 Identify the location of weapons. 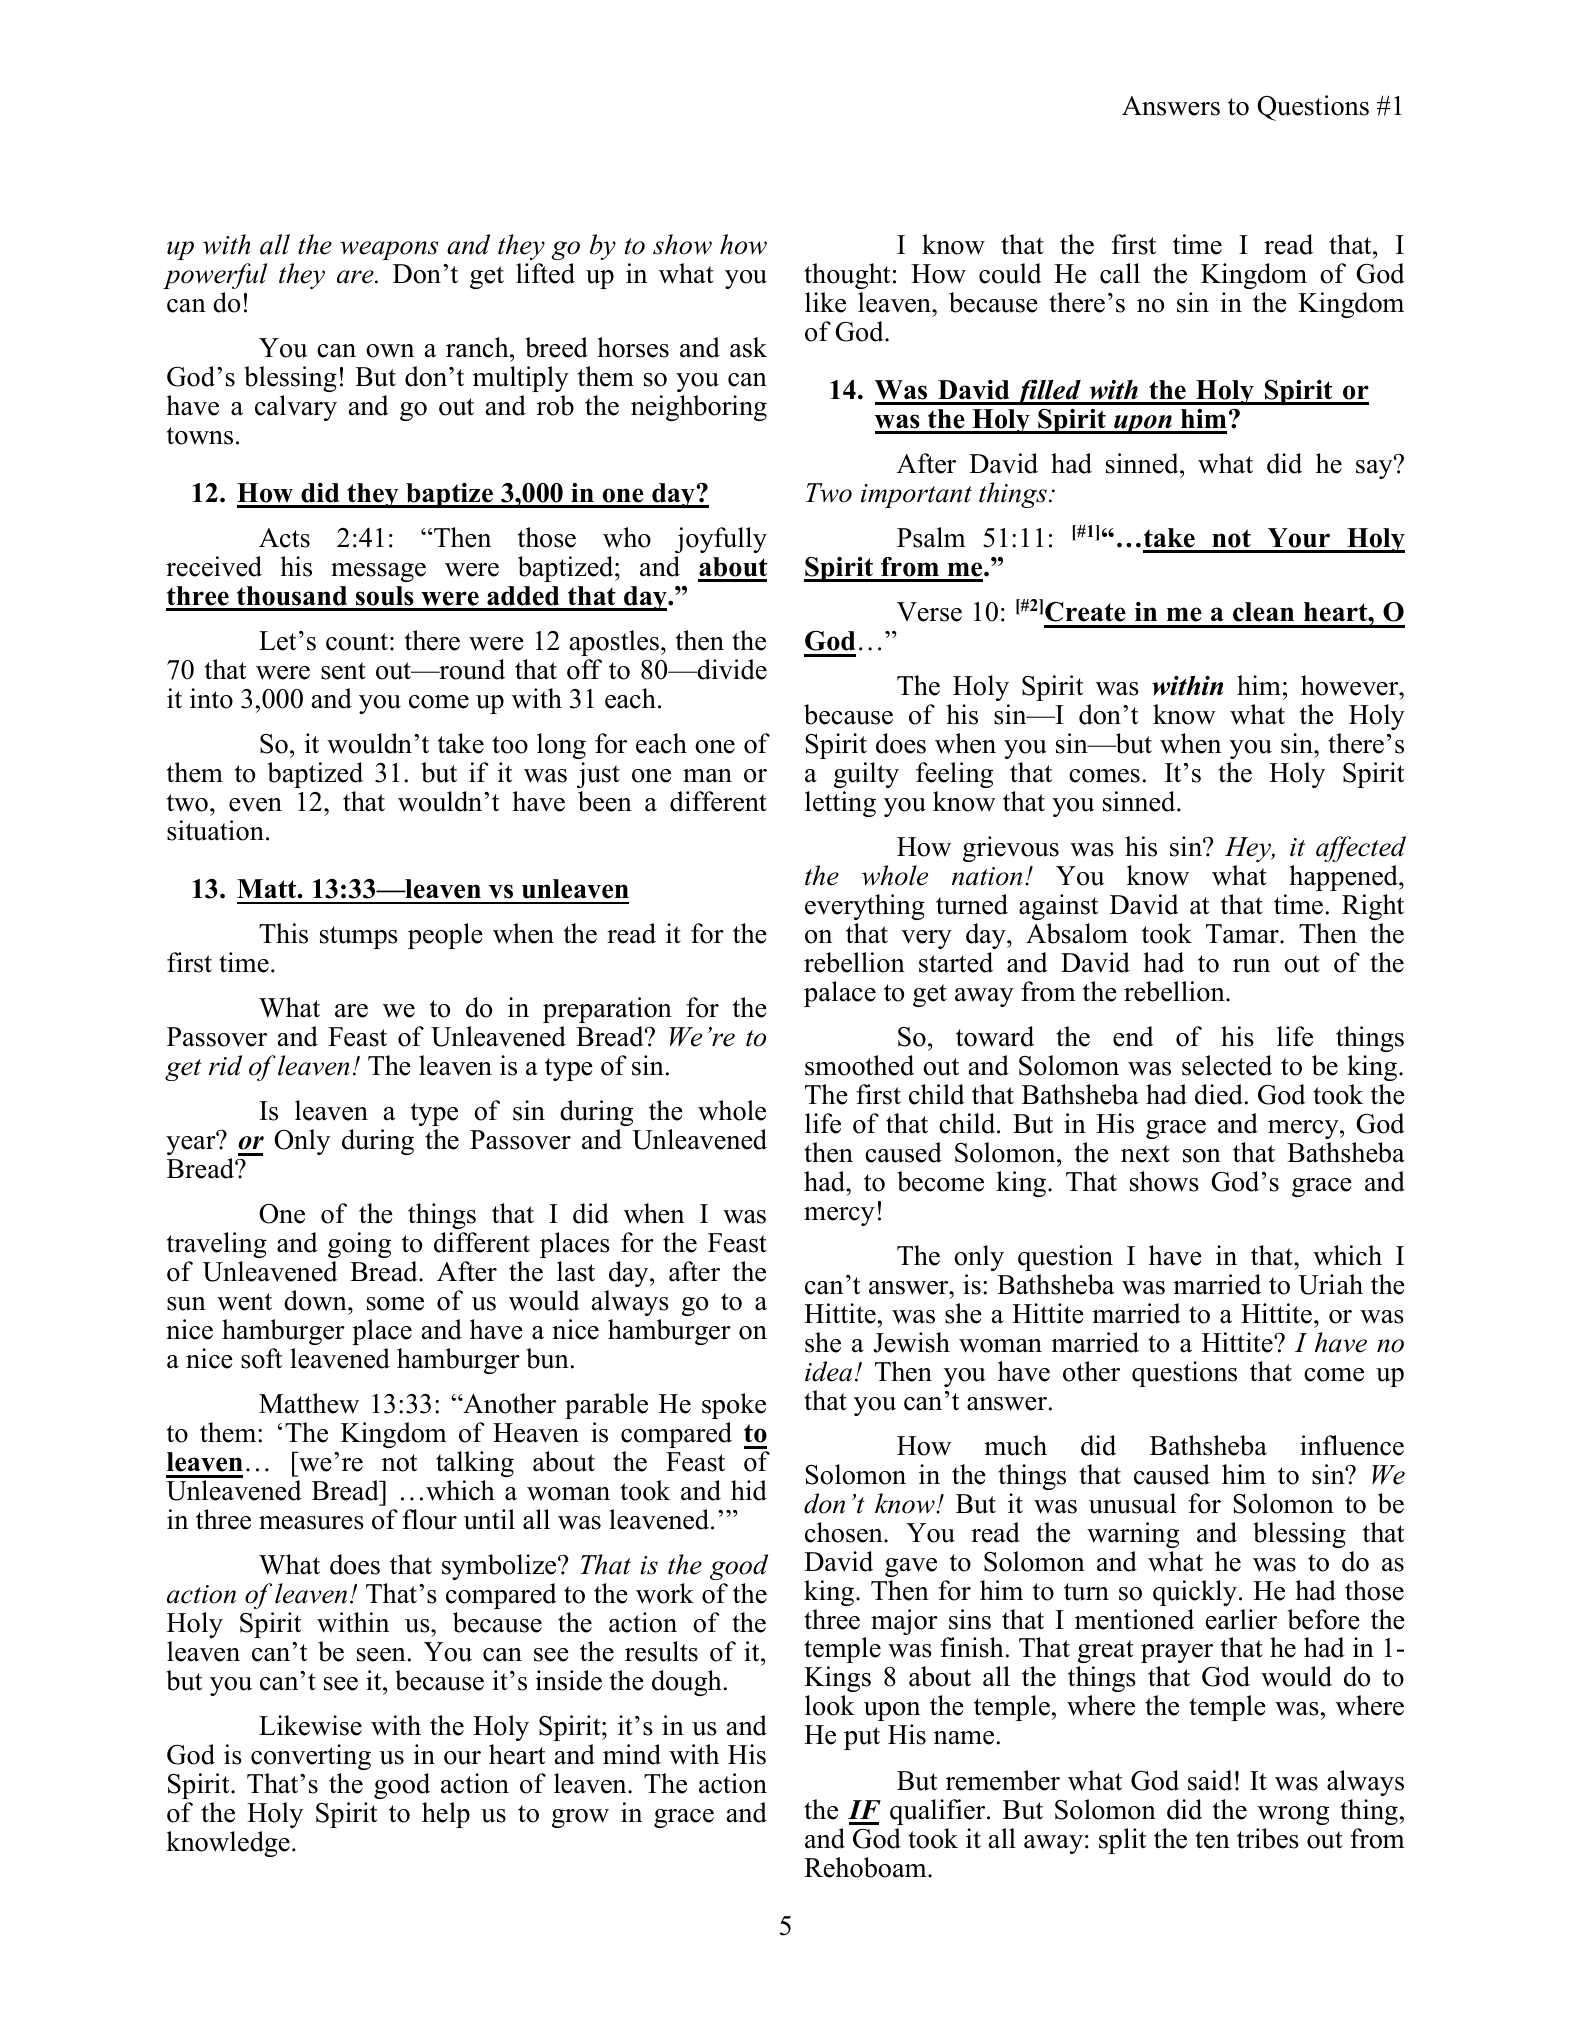
(389, 250).
